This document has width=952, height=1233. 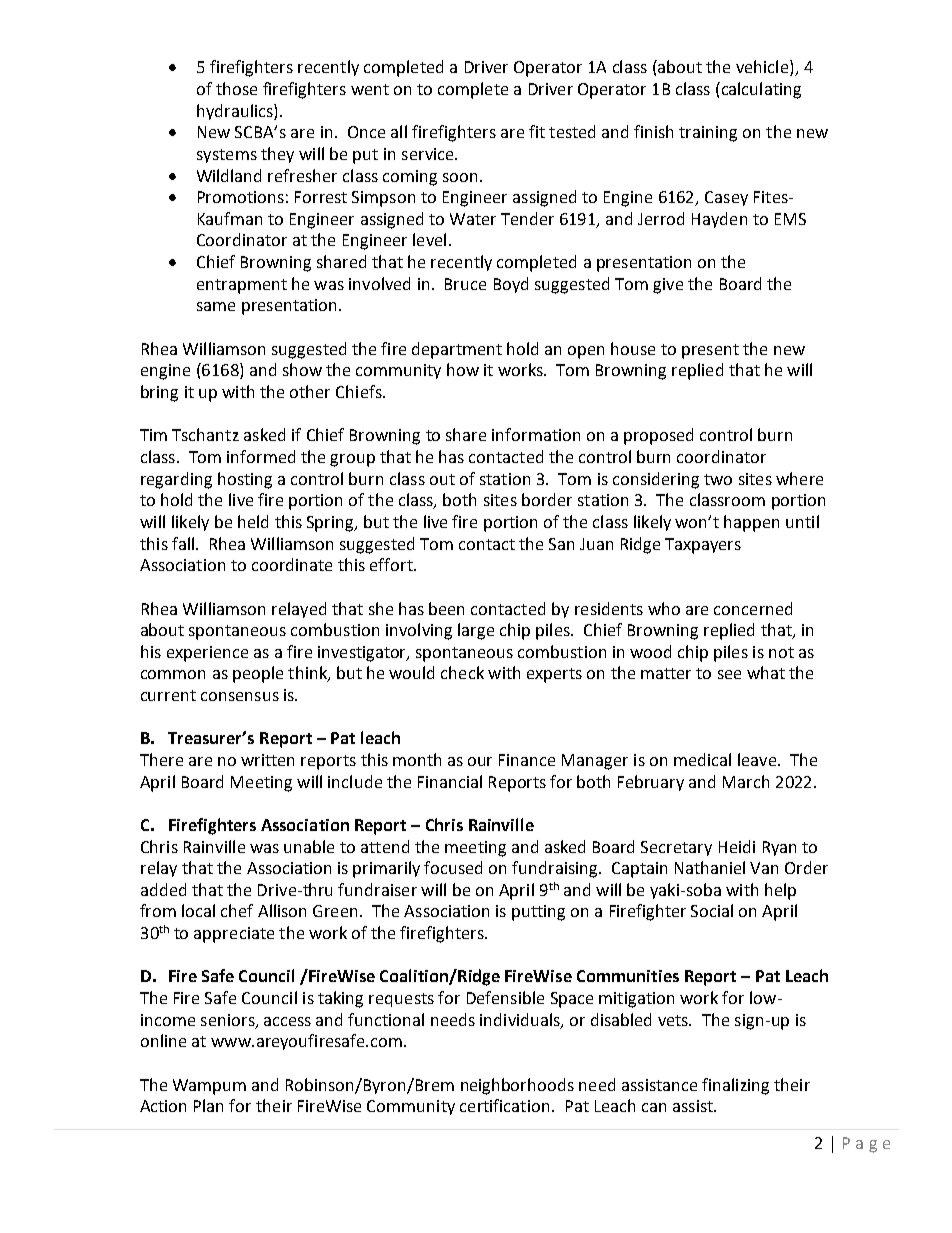 What do you see at coordinates (517, 1086) in the document?
I see `neighborhoods` at bounding box center [517, 1086].
